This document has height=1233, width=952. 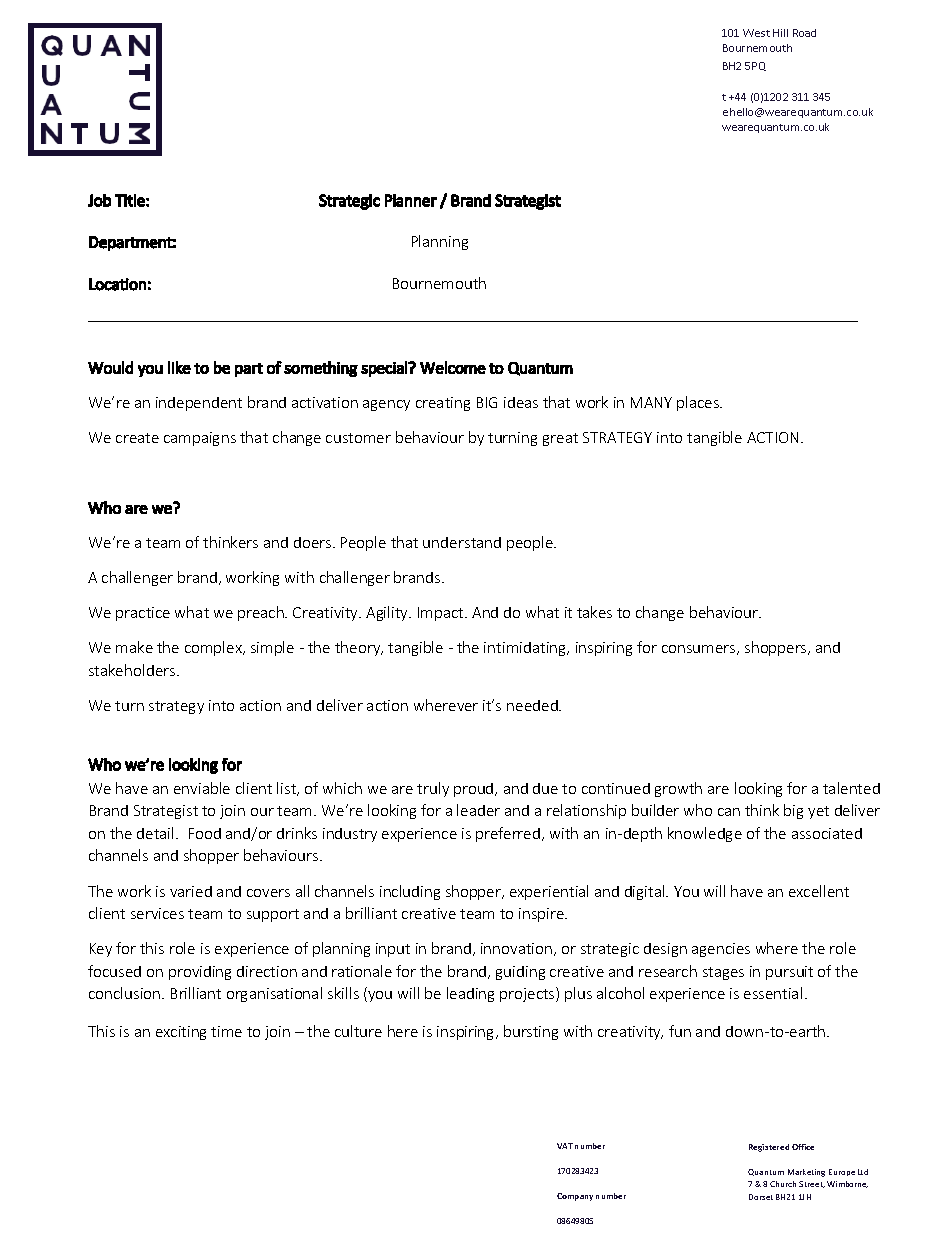 I want to click on Impact, so click(x=442, y=614).
